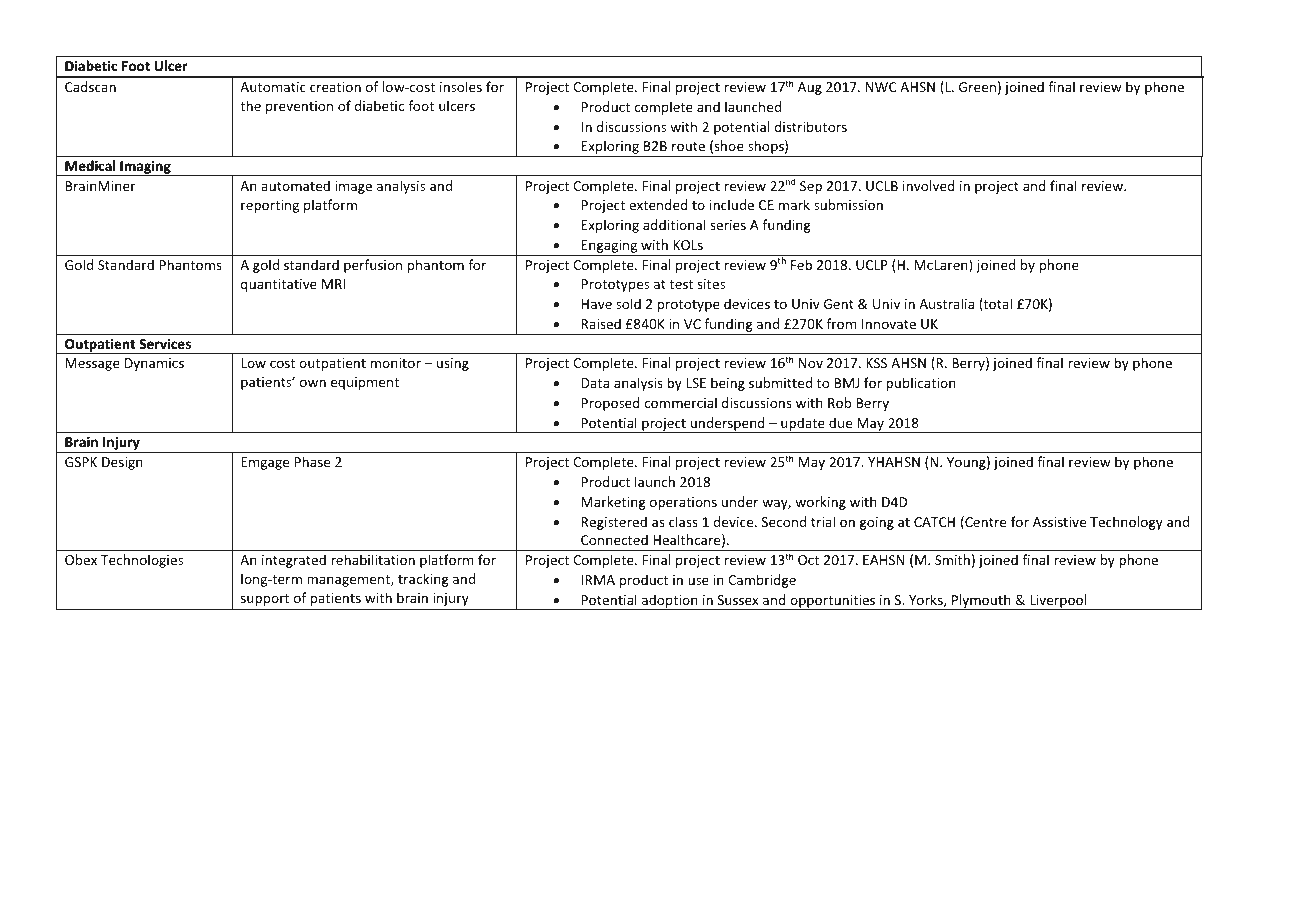 The width and height of the page is (1308, 924). I want to click on insoles, so click(461, 86).
